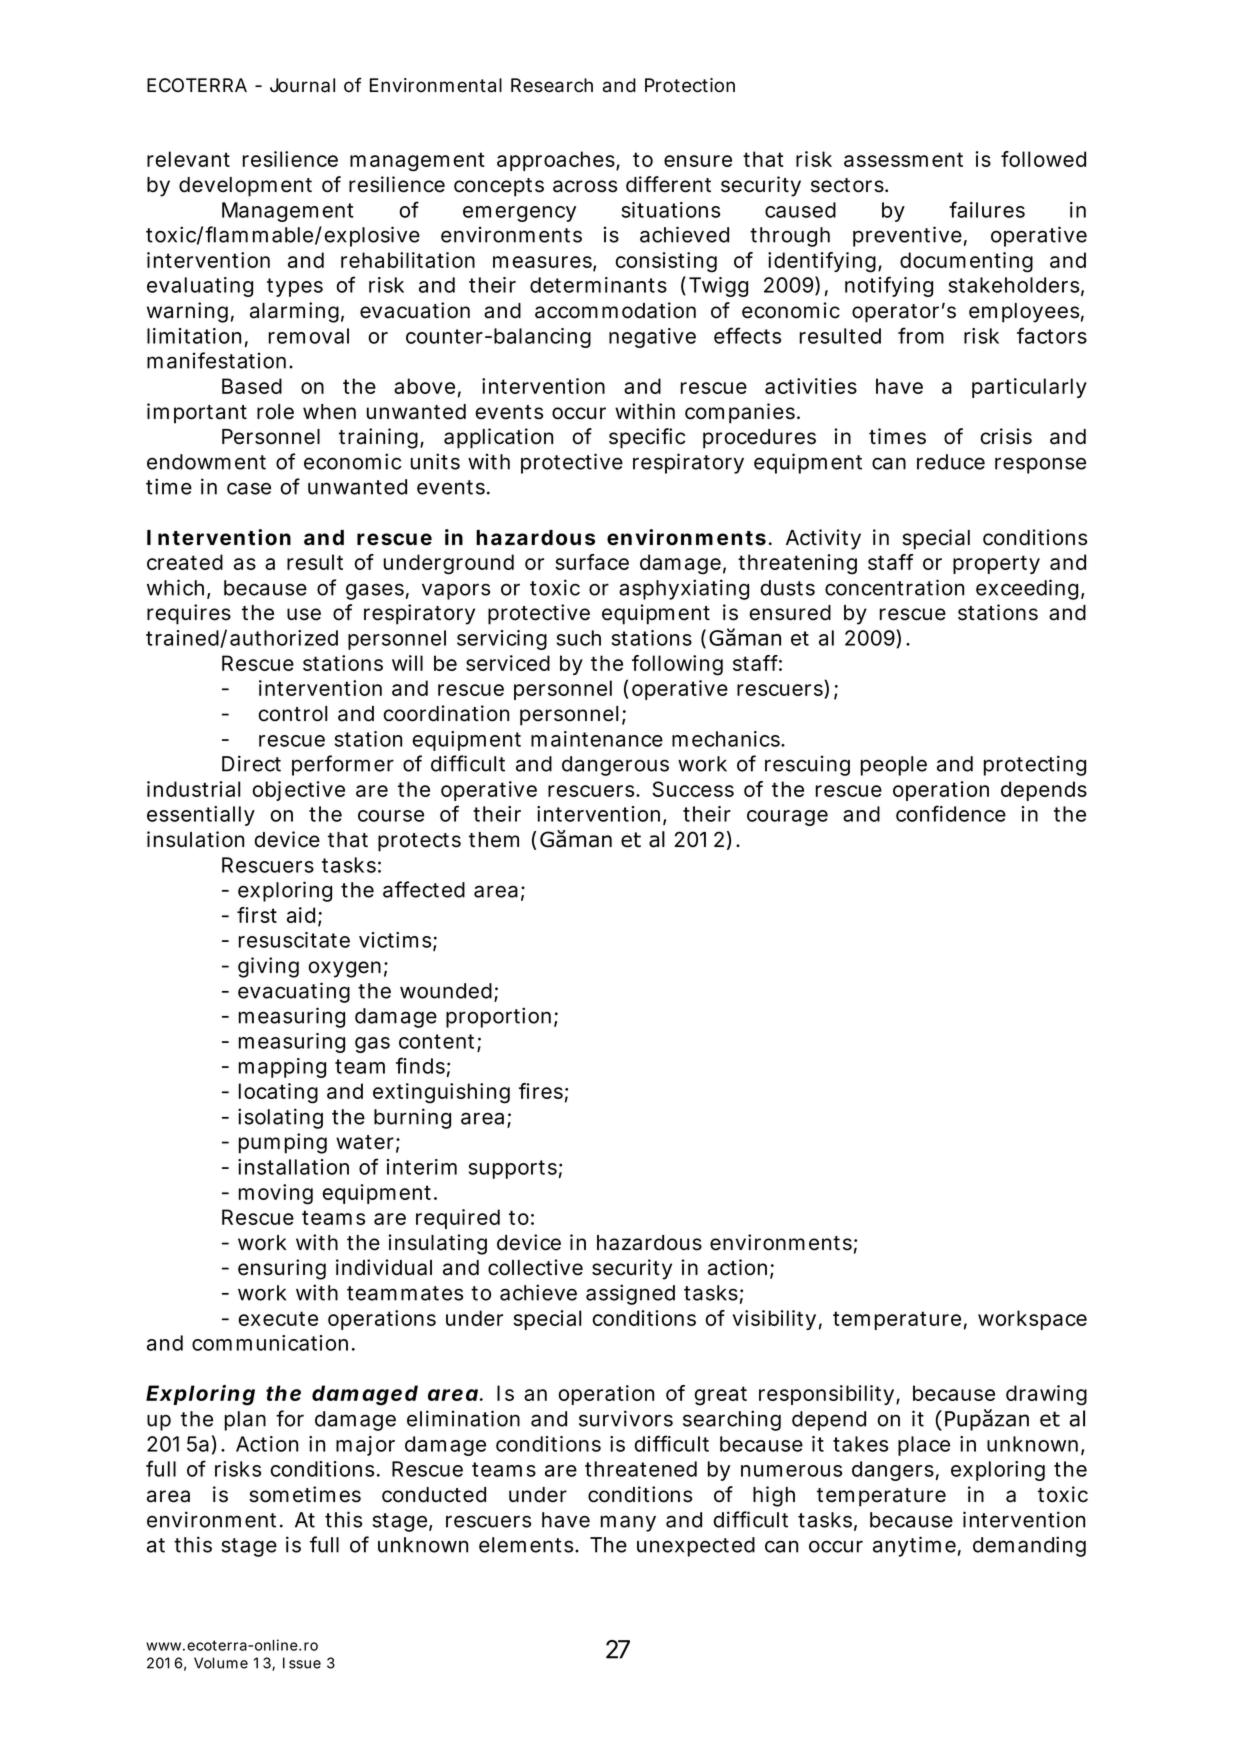 The width and height of the screenshot is (1233, 1745). Describe the element at coordinates (951, 462) in the screenshot. I see `reduce` at that location.
